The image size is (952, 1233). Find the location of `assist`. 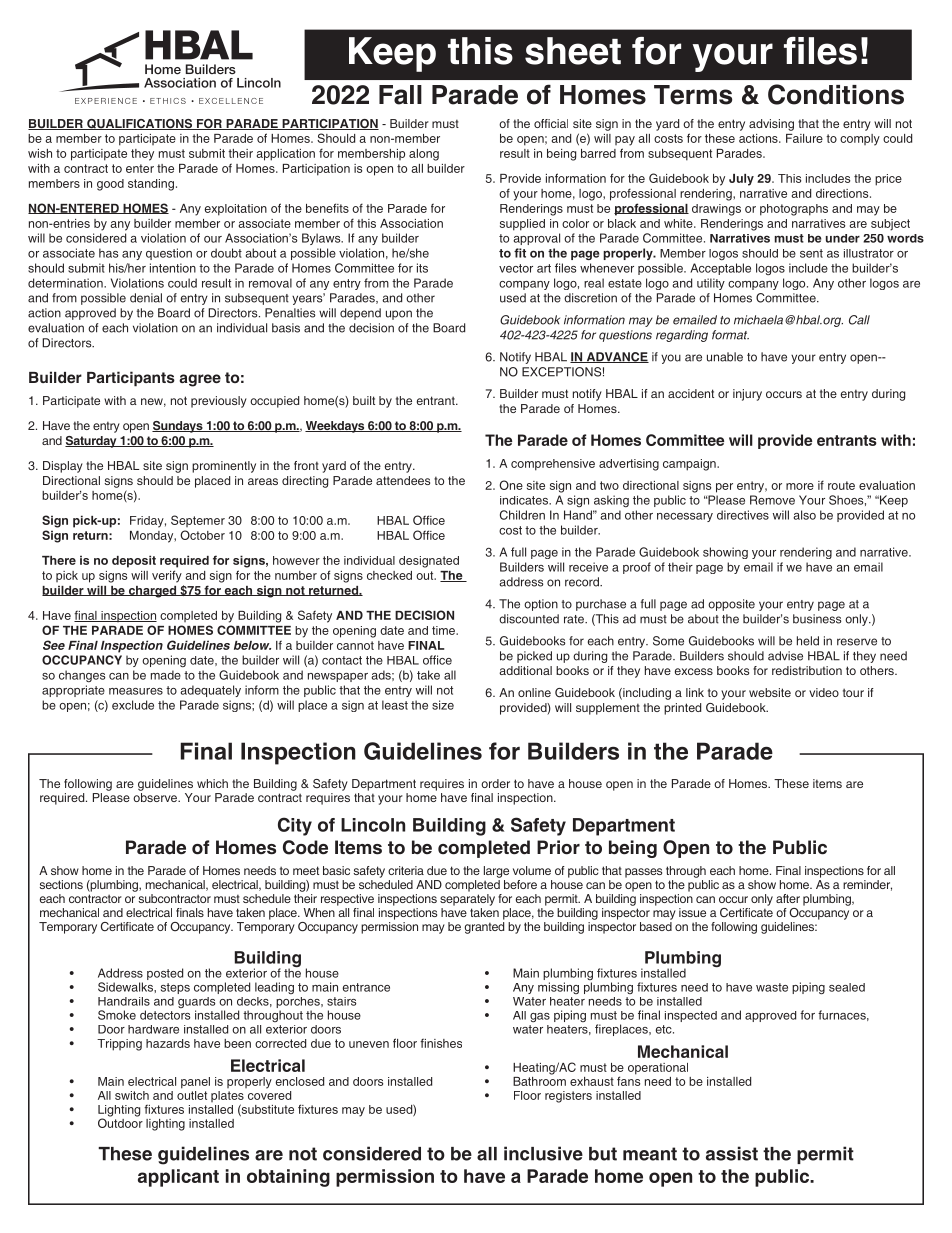

assist is located at coordinates (732, 1153).
